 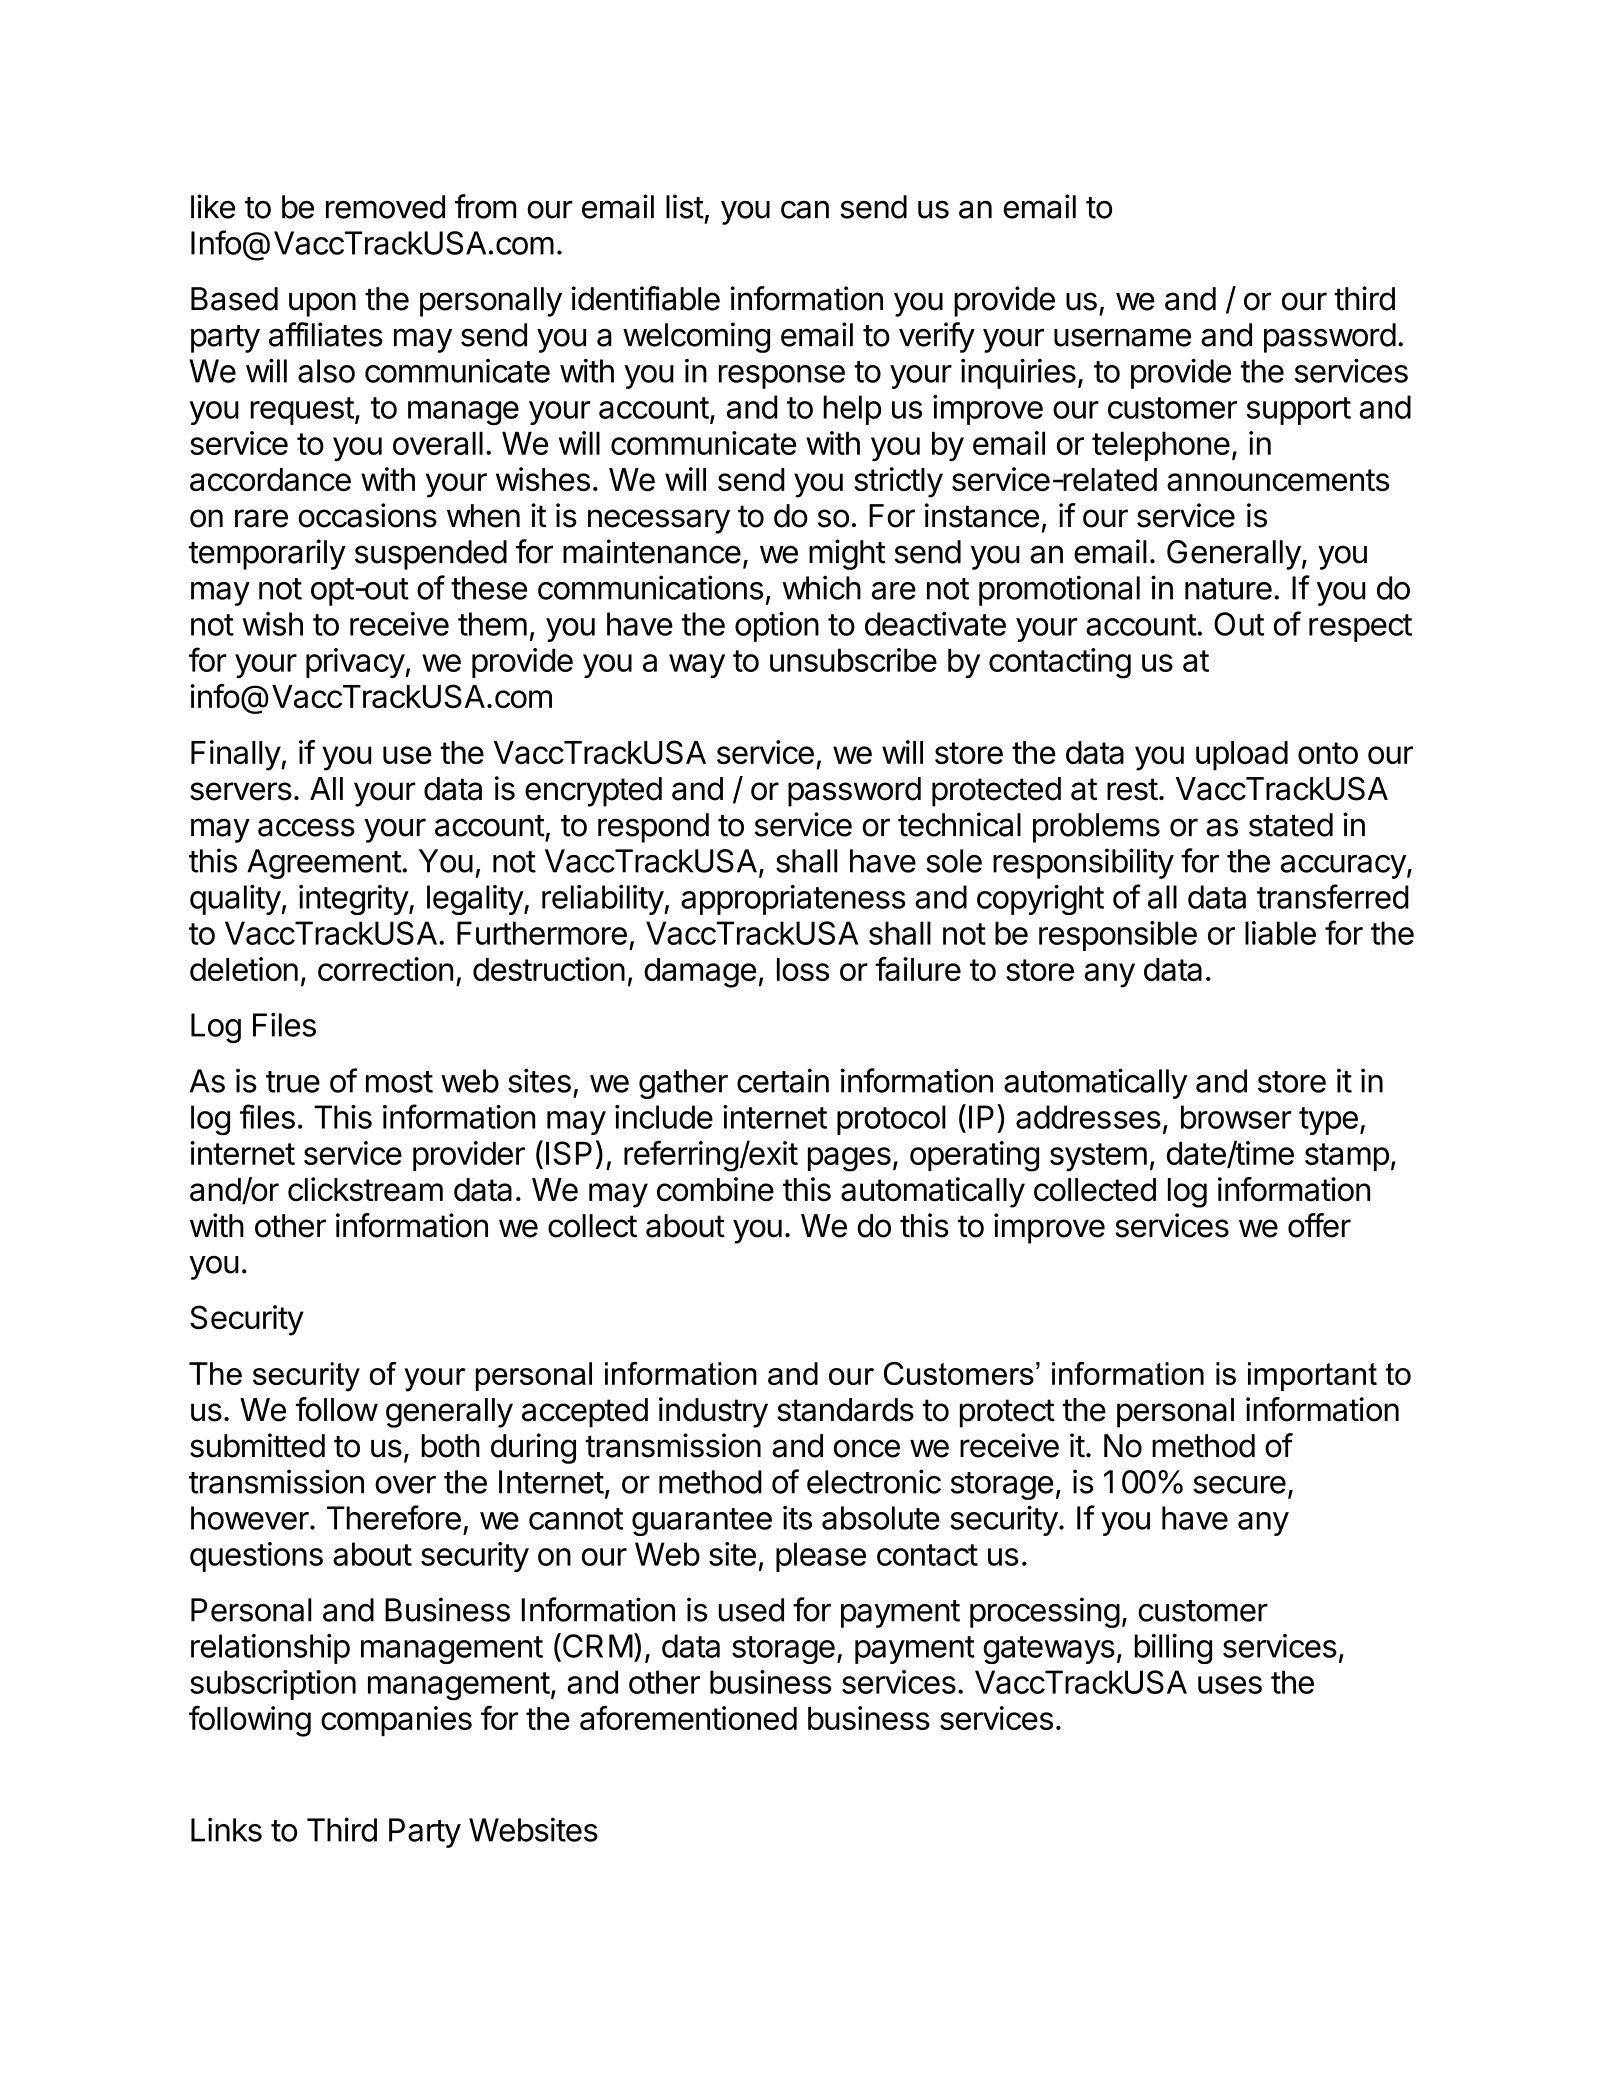 What do you see at coordinates (688, 1718) in the screenshot?
I see `aforementioned` at bounding box center [688, 1718].
